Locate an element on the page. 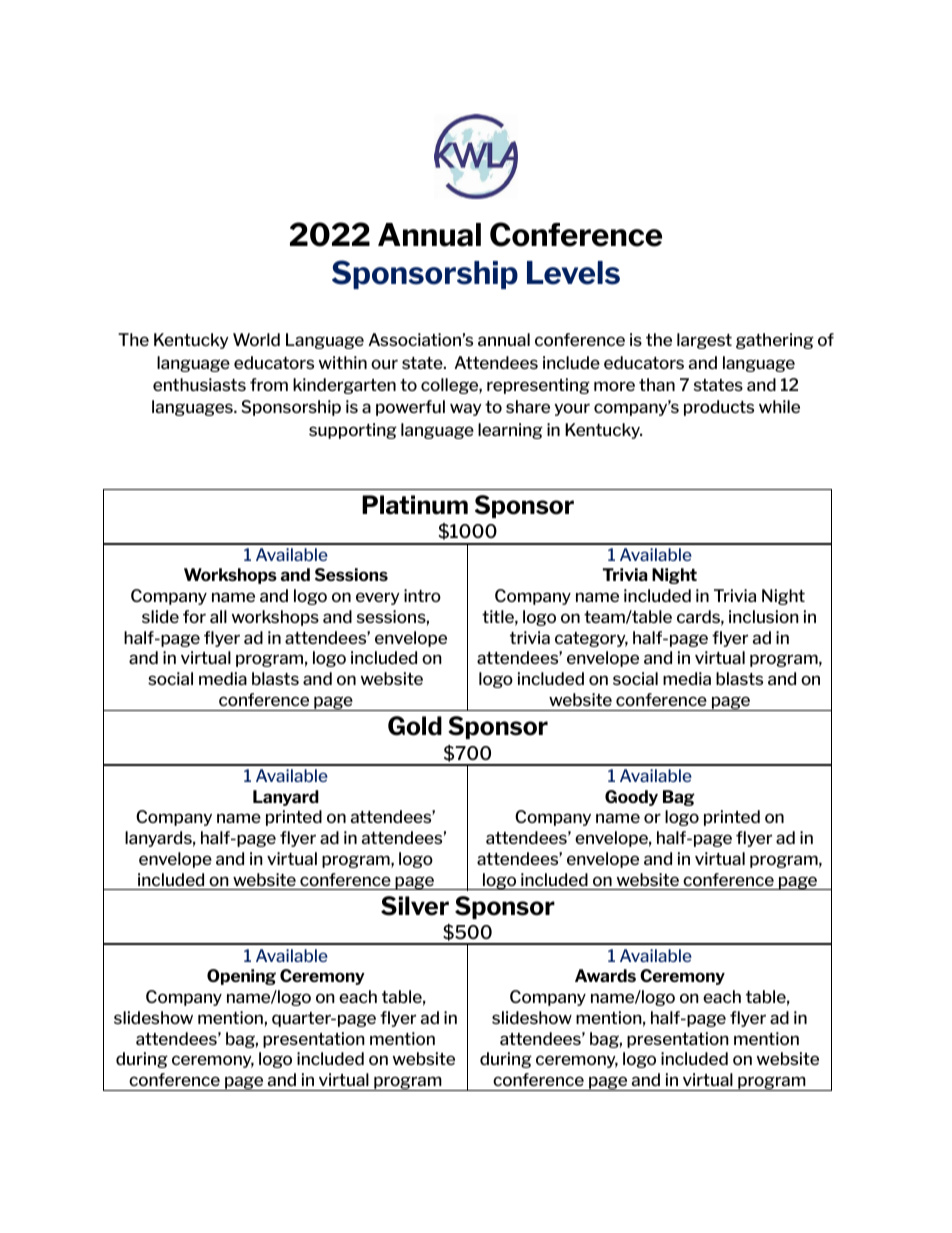  all is located at coordinates (218, 616).
